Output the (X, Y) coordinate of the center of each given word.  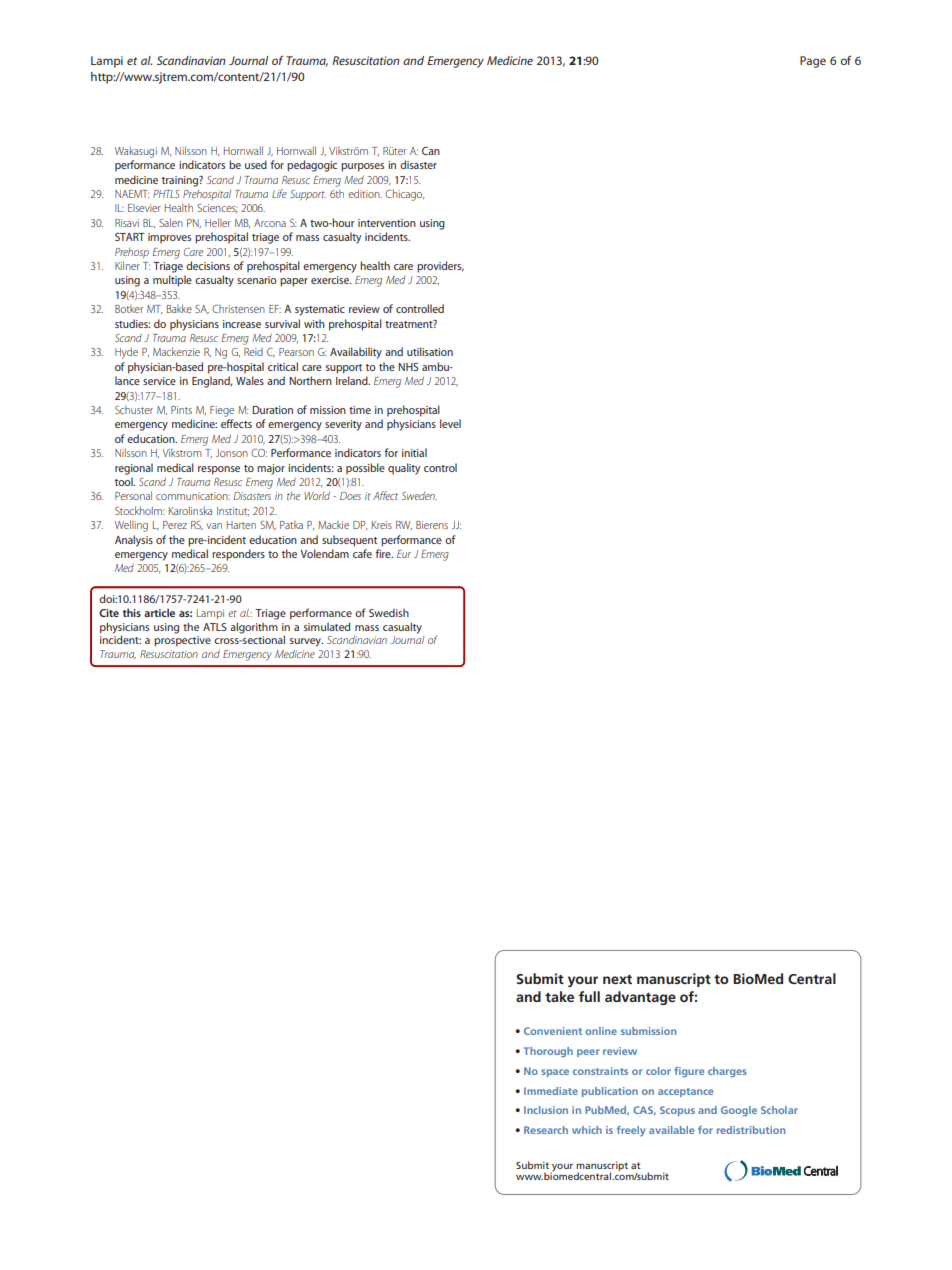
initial (414, 452)
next (617, 979)
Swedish (389, 613)
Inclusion (546, 1110)
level (450, 423)
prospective (182, 641)
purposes (362, 167)
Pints (181, 410)
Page (813, 62)
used (256, 164)
